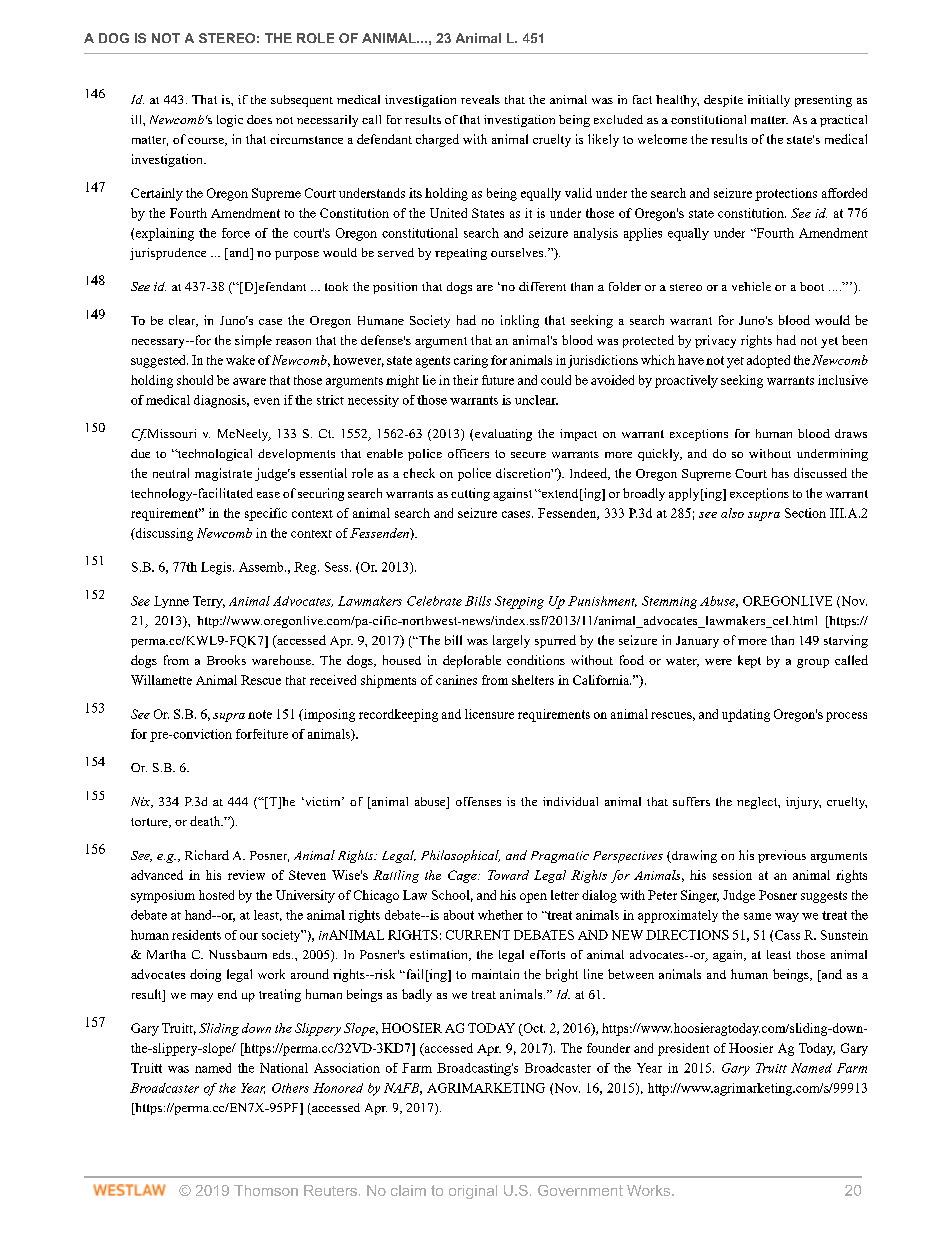 This screenshot has width=952, height=1233. Describe the element at coordinates (470, 494) in the screenshot. I see `cutting` at that location.
